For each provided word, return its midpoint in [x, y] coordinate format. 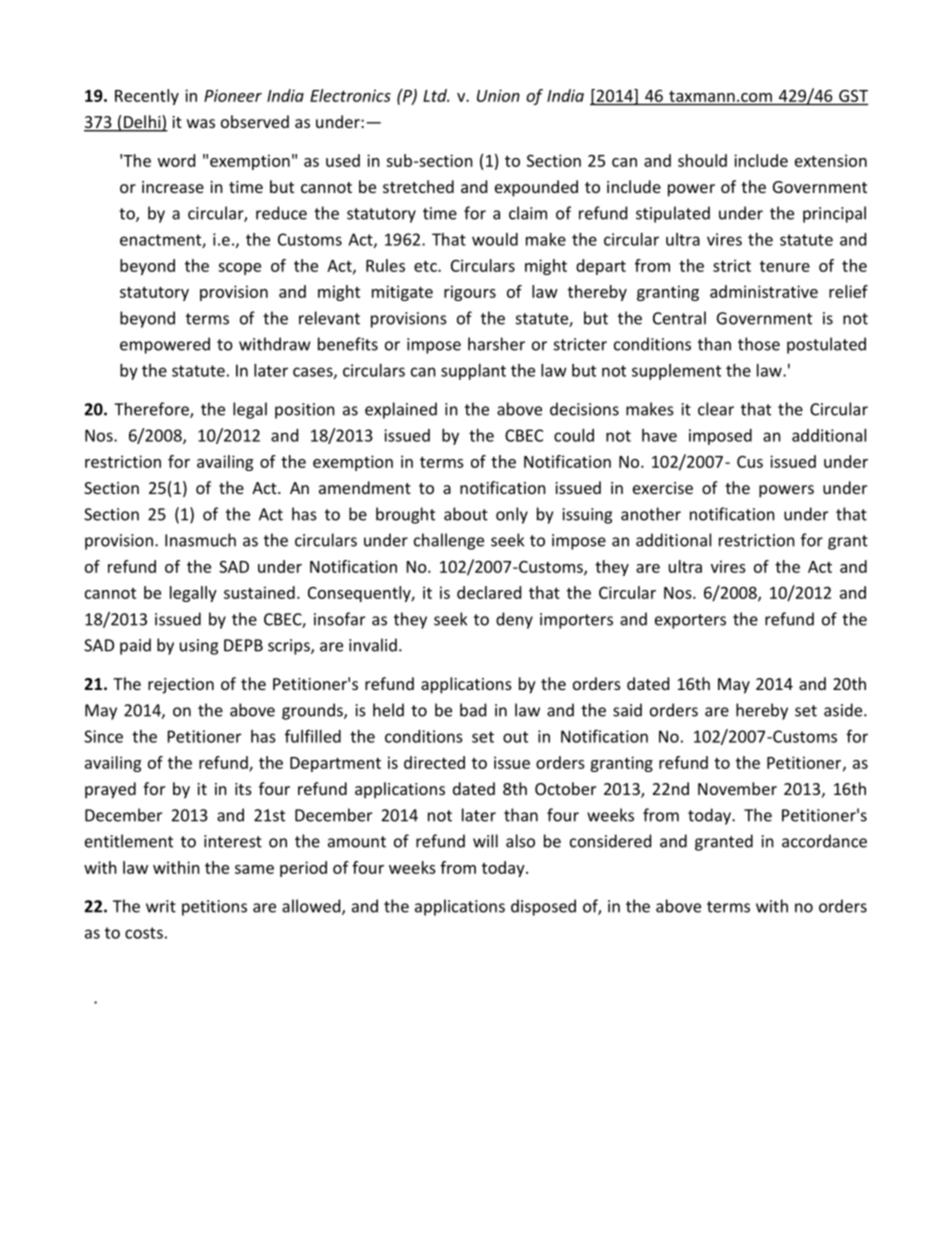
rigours [470, 293]
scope [239, 269]
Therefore [152, 410]
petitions [214, 908]
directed [434, 762]
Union [498, 95]
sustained [259, 592]
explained [401, 410]
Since [103, 736]
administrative [764, 291]
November [737, 788]
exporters [690, 621]
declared [489, 592]
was [201, 123]
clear [716, 409]
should [702, 160]
